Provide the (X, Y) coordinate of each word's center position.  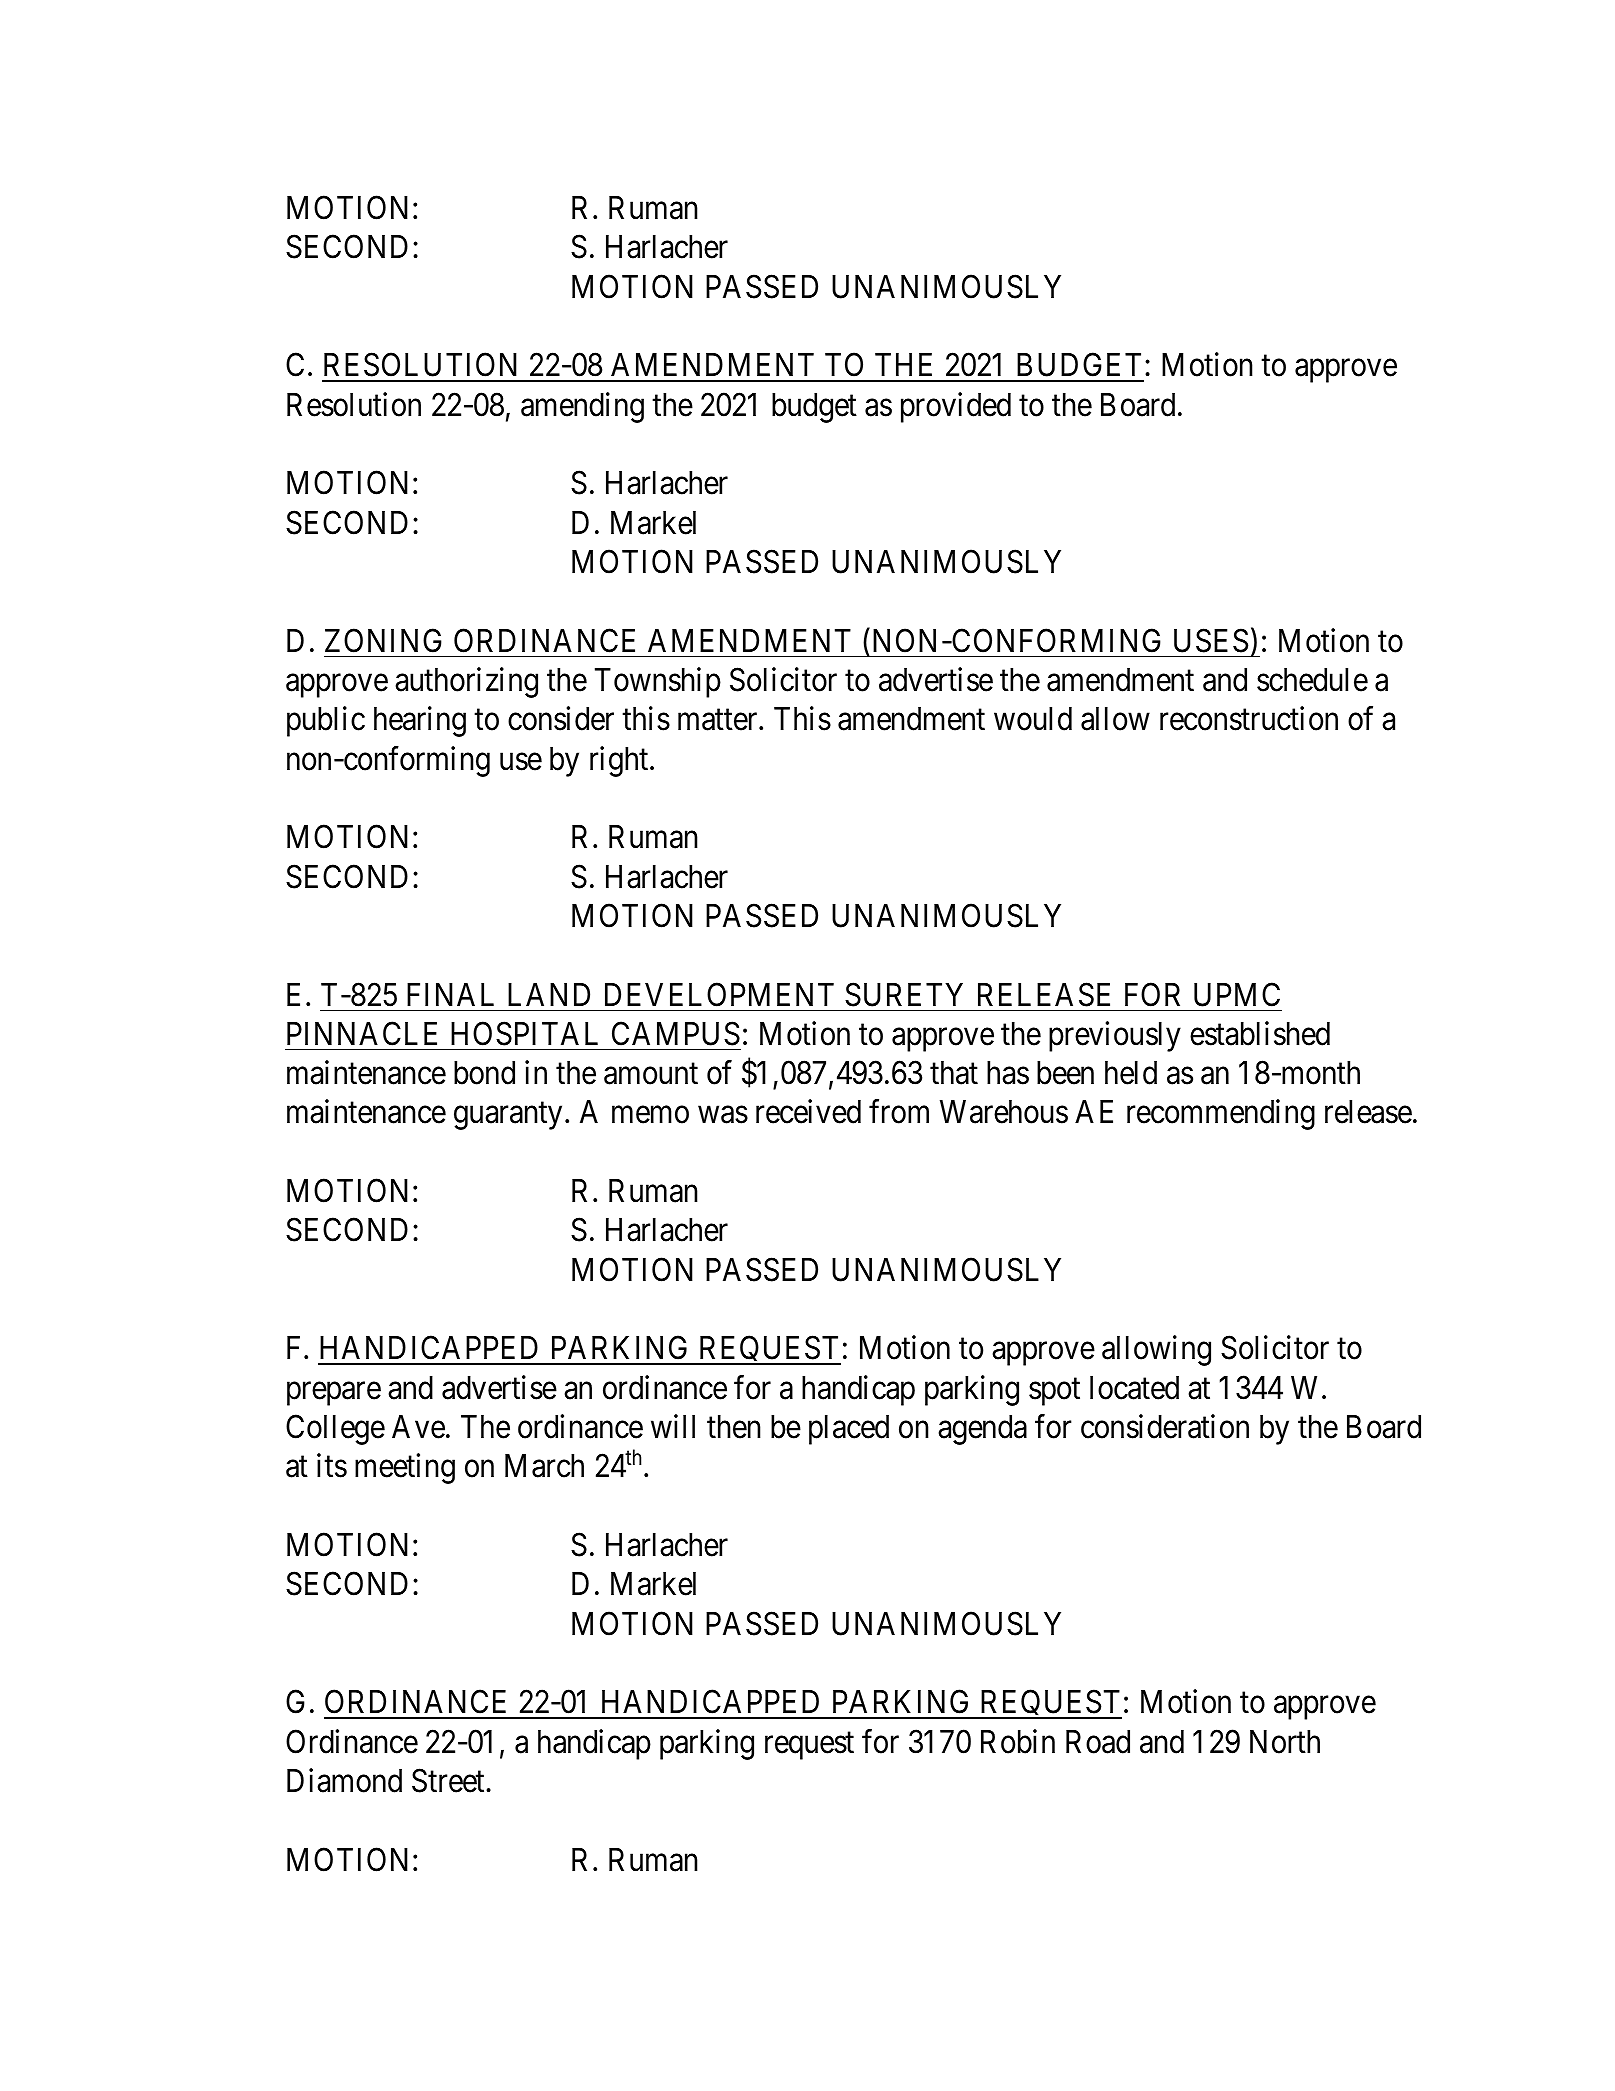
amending (582, 407)
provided (956, 407)
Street (449, 1781)
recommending (1221, 1115)
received (808, 1112)
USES (1211, 640)
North (1285, 1742)
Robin (1018, 1741)
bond (484, 1073)
